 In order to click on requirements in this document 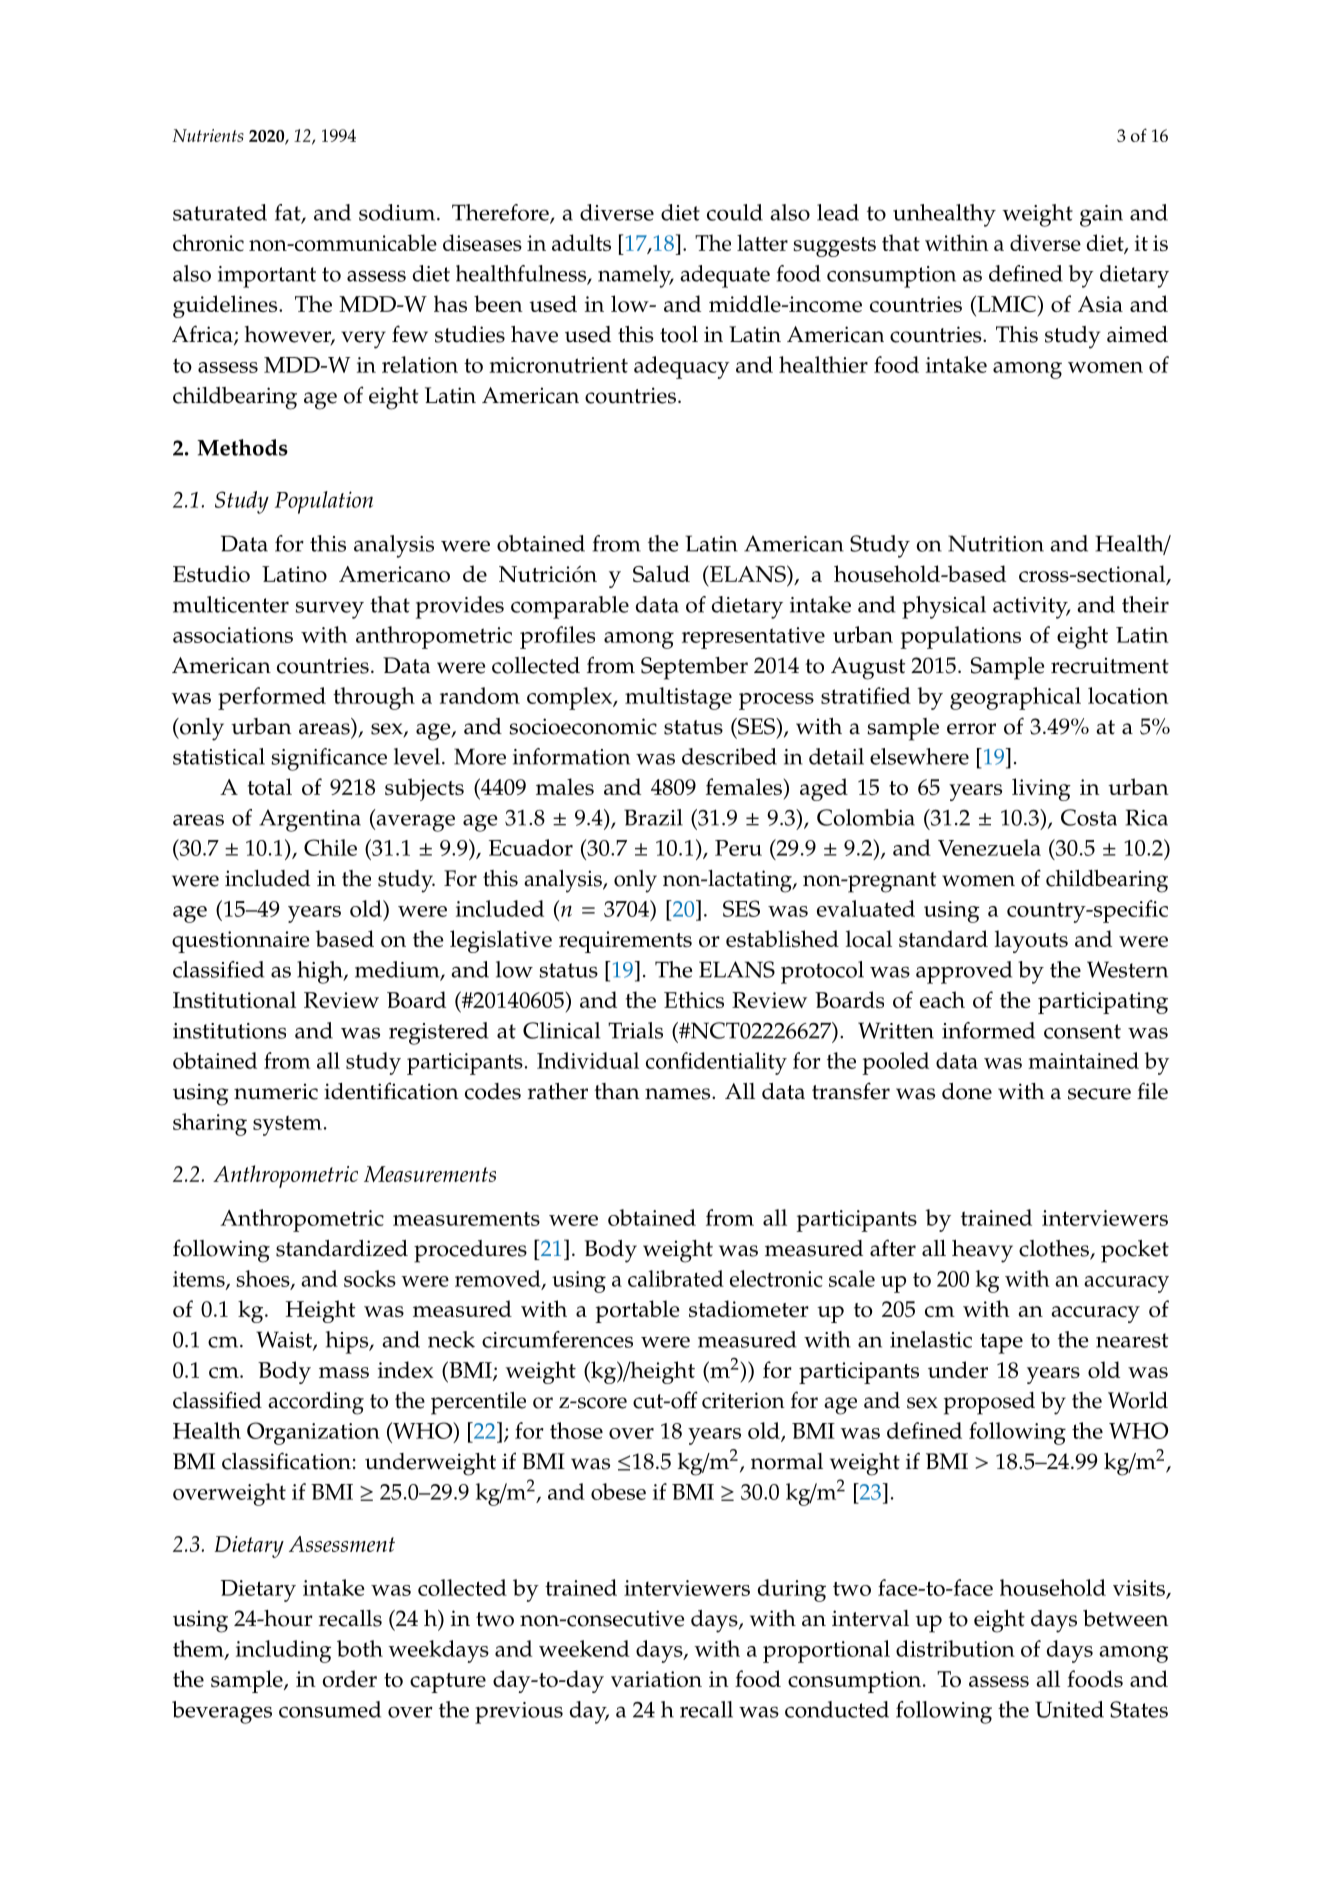, I will do `click(625, 942)`.
